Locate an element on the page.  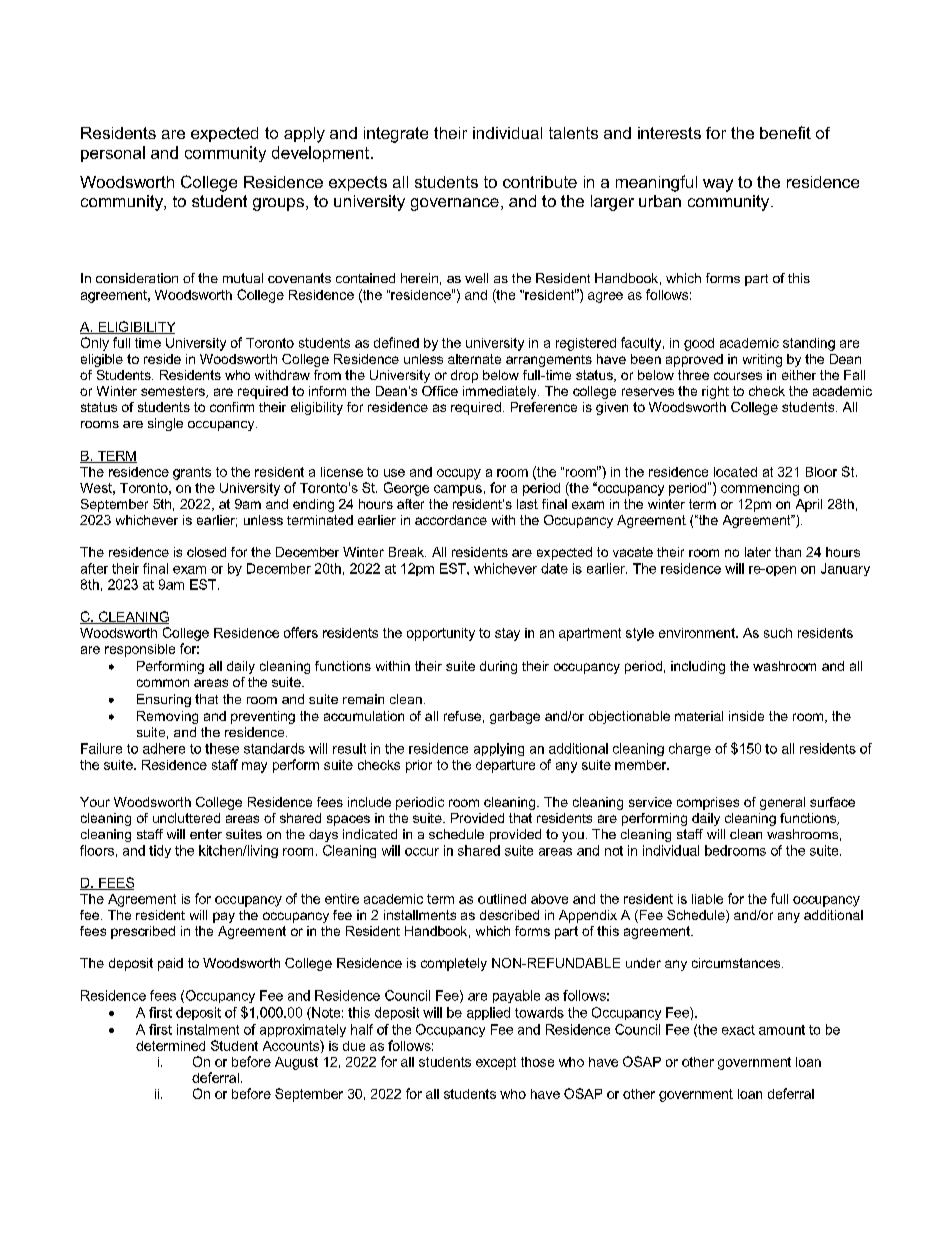
personal is located at coordinates (113, 154).
